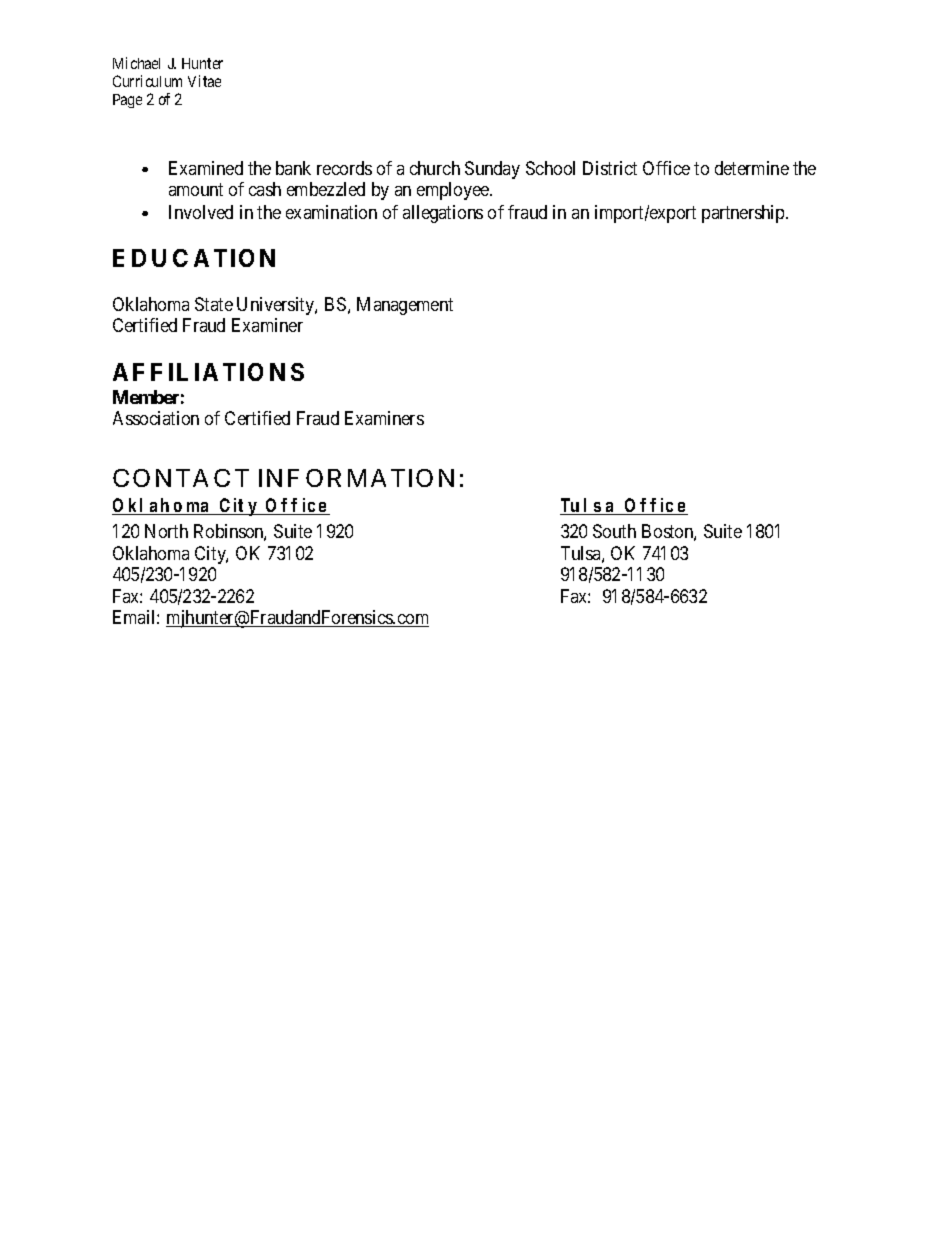  I want to click on Vitae, so click(204, 81).
